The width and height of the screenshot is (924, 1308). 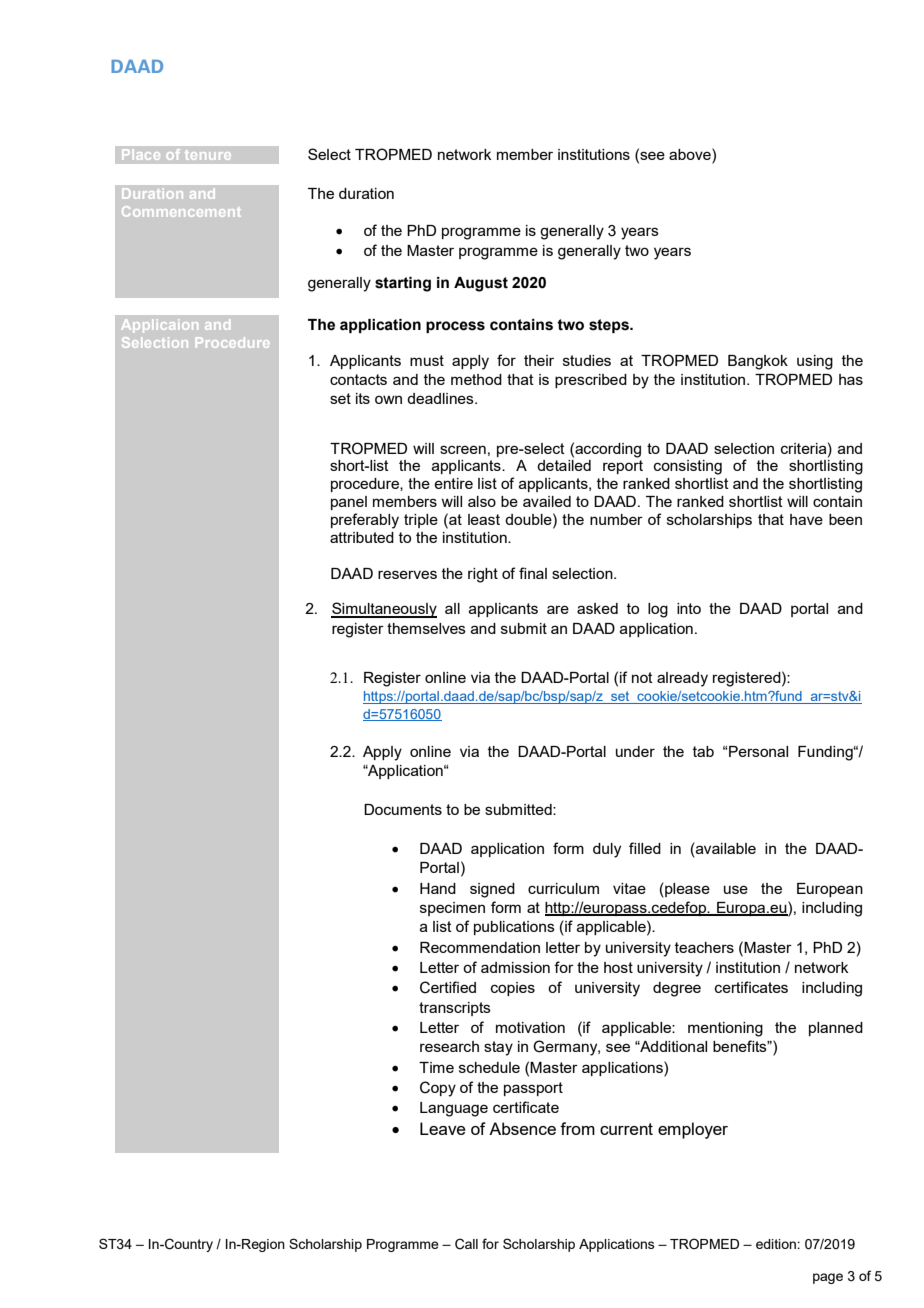 What do you see at coordinates (725, 1029) in the screenshot?
I see `mentioning` at bounding box center [725, 1029].
